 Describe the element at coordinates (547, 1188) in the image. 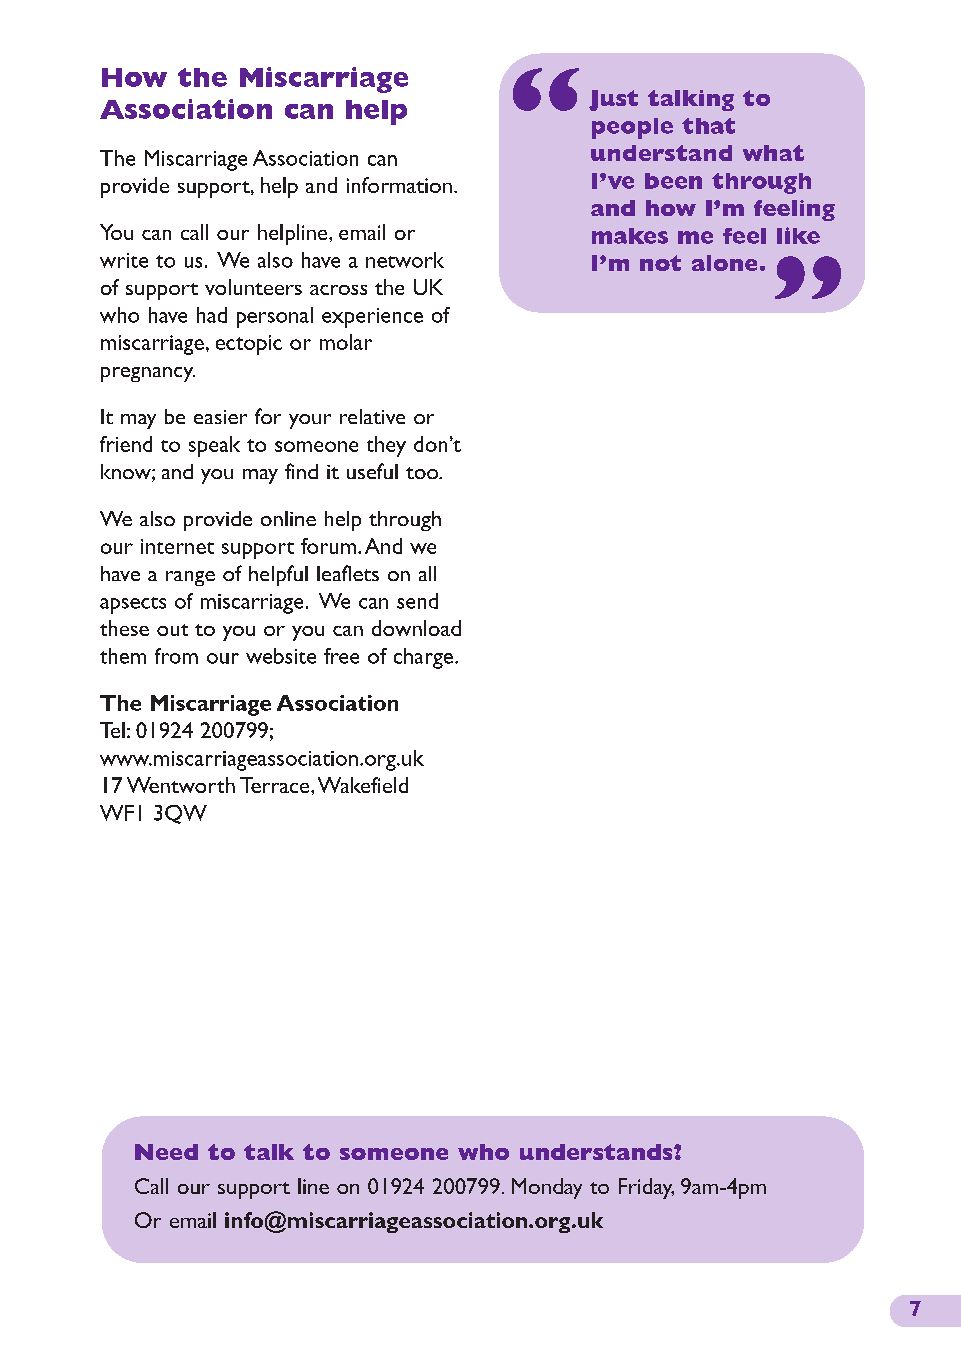

I see `Monday` at that location.
